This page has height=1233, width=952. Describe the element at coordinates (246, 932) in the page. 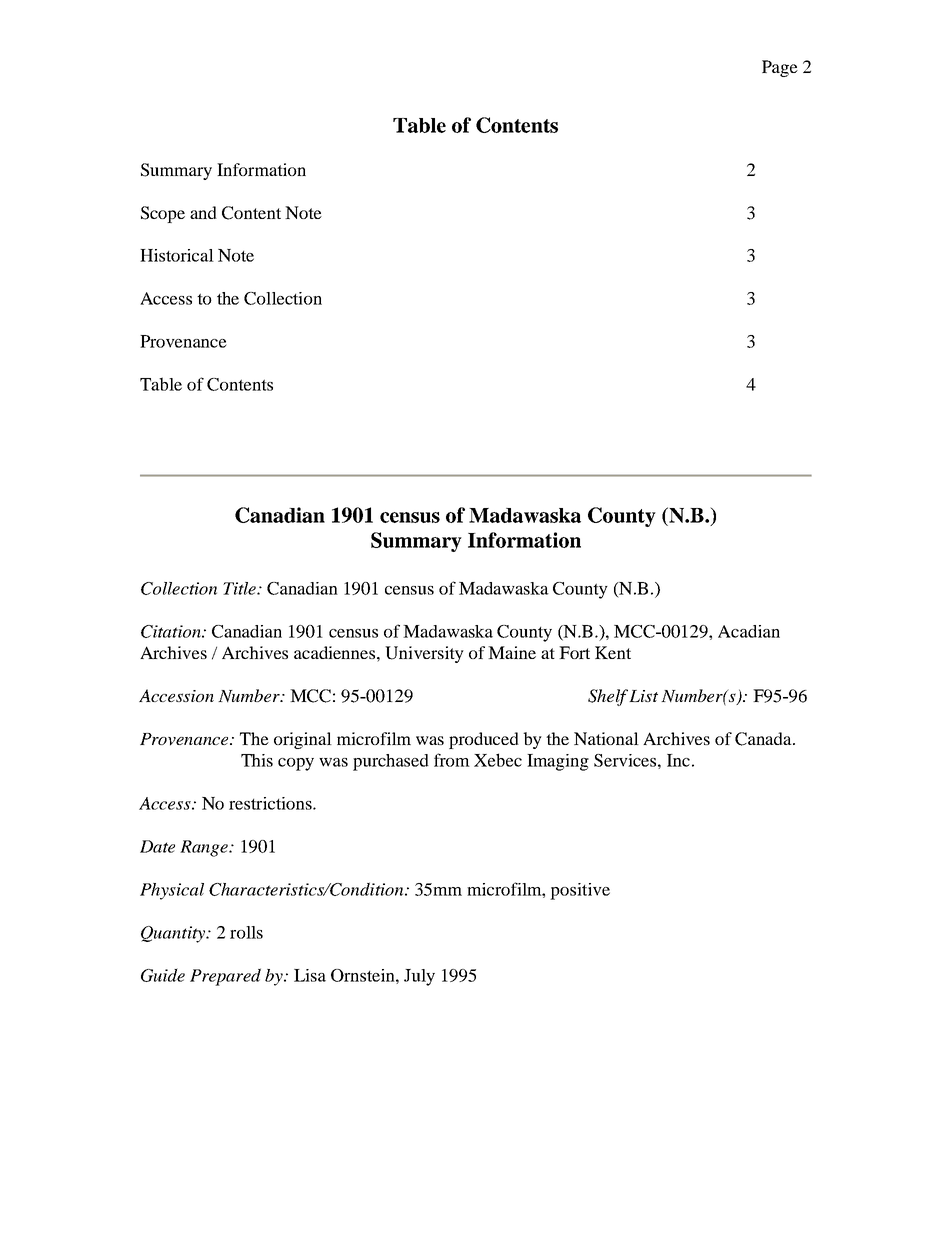

I see `rolls` at that location.
